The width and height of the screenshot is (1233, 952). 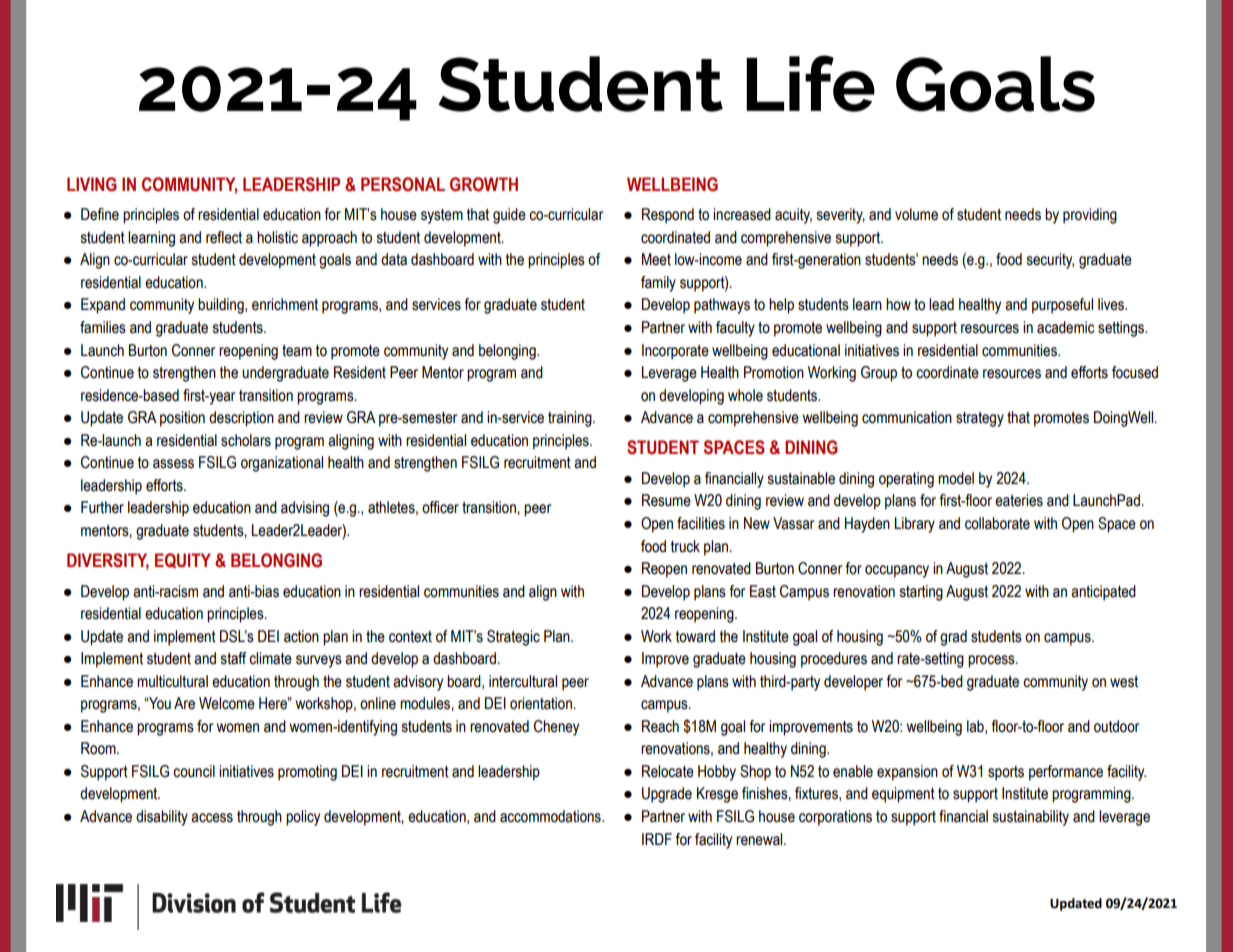 I want to click on accommodations, so click(x=551, y=816).
